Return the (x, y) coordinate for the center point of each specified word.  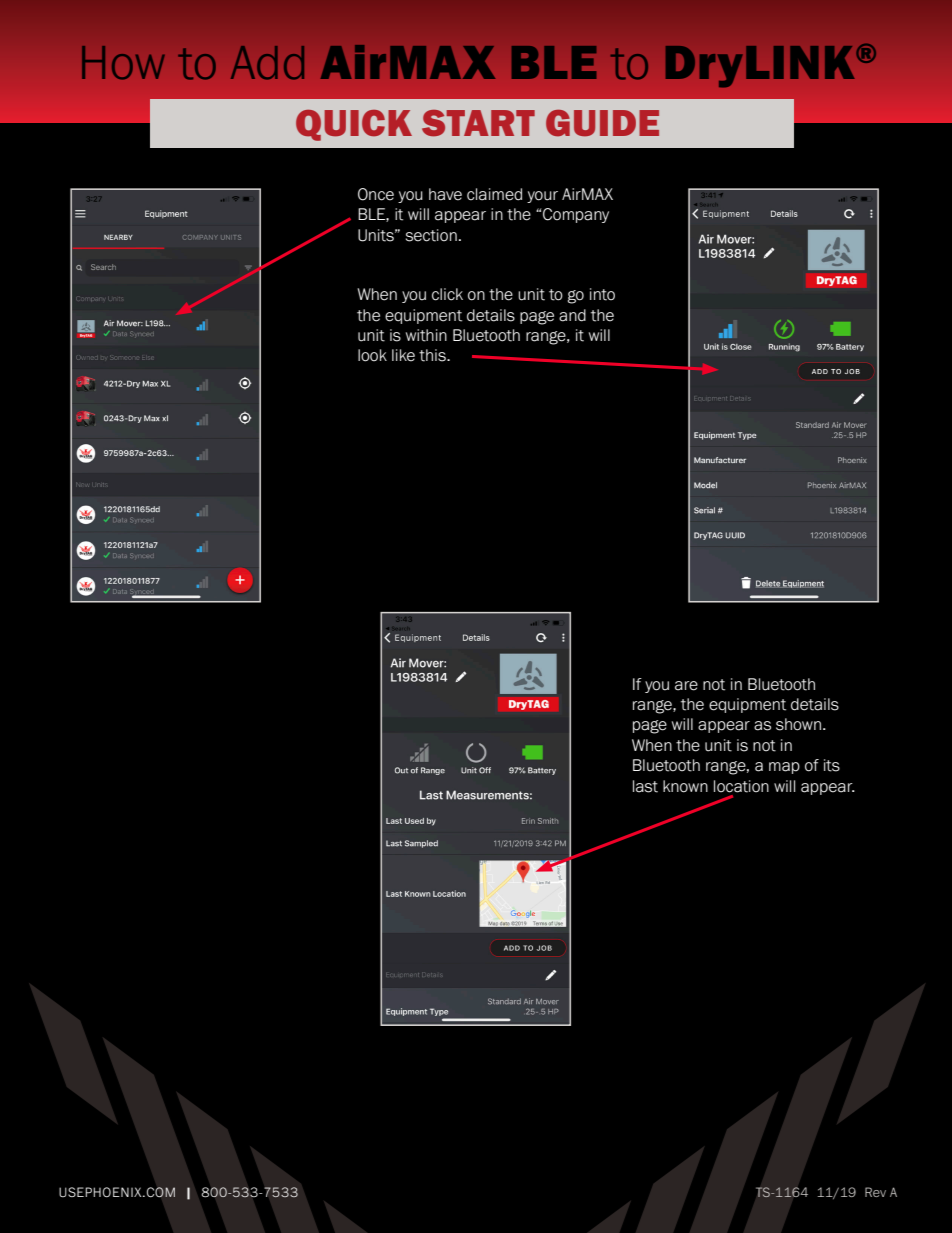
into (602, 294)
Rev (875, 1192)
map (784, 768)
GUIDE (602, 123)
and (572, 315)
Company (575, 215)
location (741, 786)
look (372, 355)
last (645, 786)
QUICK (354, 125)
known (685, 786)
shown (798, 724)
